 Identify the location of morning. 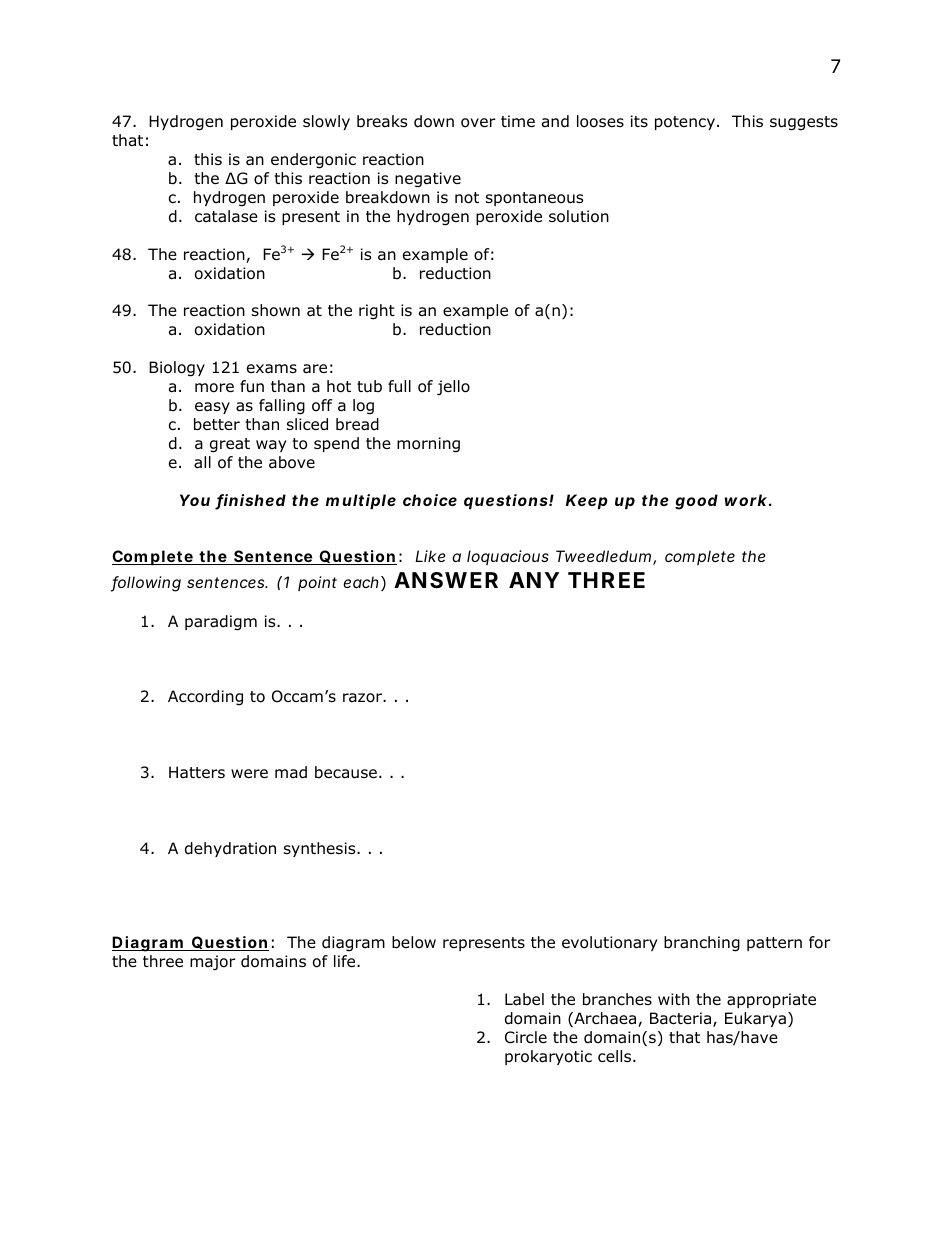
(428, 445).
